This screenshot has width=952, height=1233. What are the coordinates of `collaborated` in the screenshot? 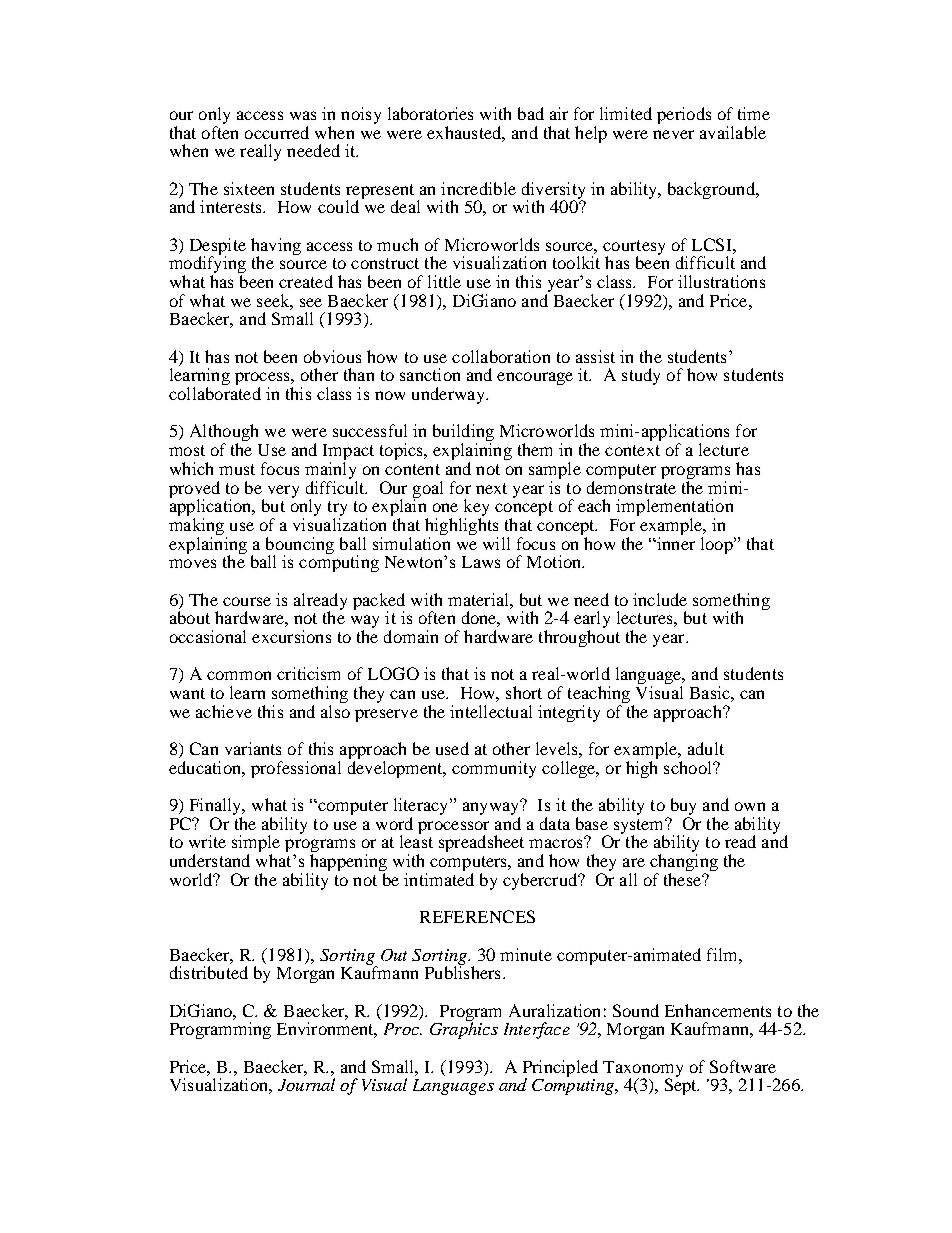 It's located at (215, 393).
